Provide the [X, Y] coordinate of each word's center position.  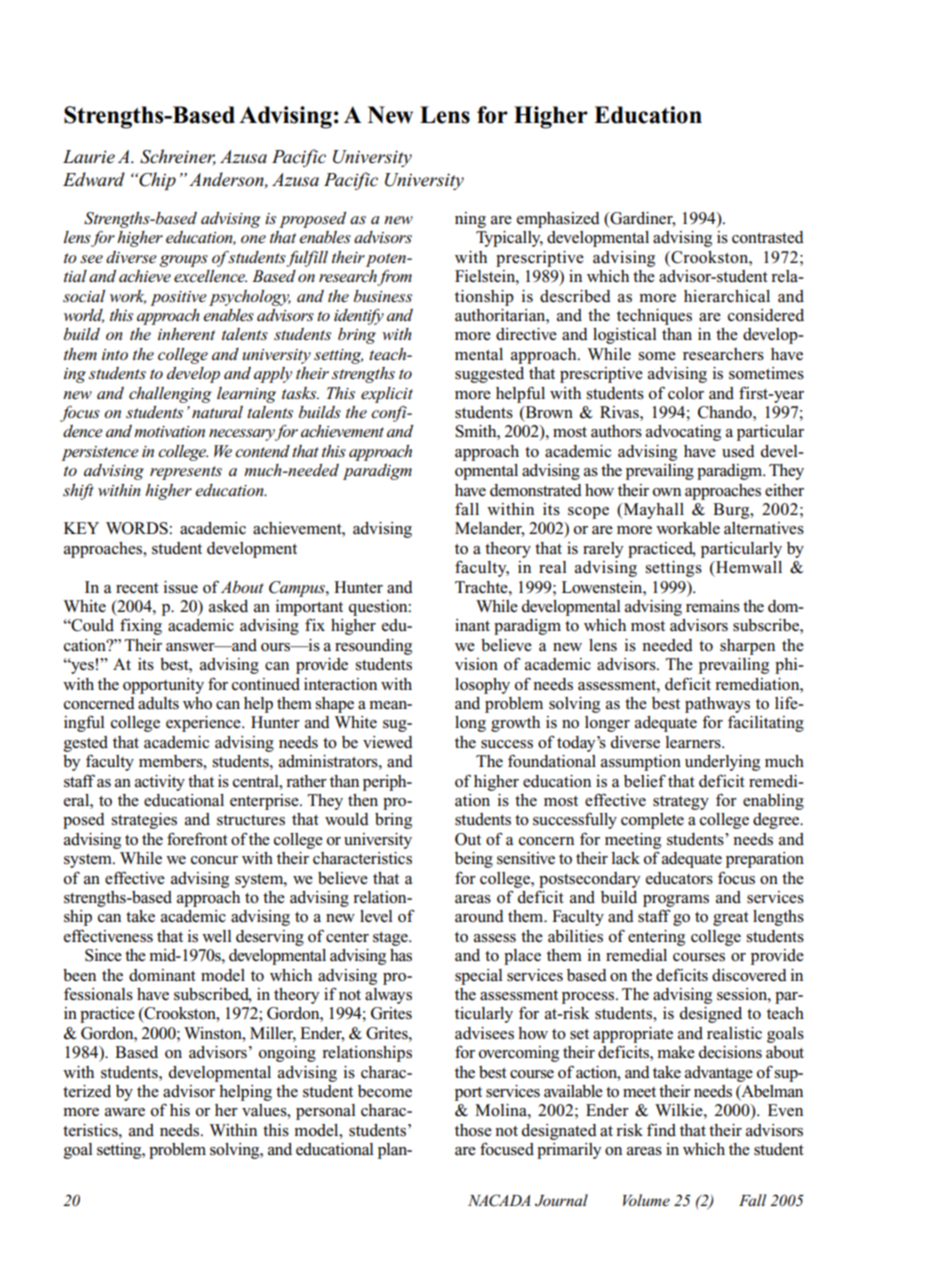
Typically [509, 239]
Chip [156, 181]
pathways [717, 705]
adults [158, 703]
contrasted [768, 237]
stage [391, 939]
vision [476, 664]
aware [125, 1112]
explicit [387, 395]
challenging [170, 395]
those [473, 1130]
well [216, 936]
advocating [683, 433]
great [731, 919]
